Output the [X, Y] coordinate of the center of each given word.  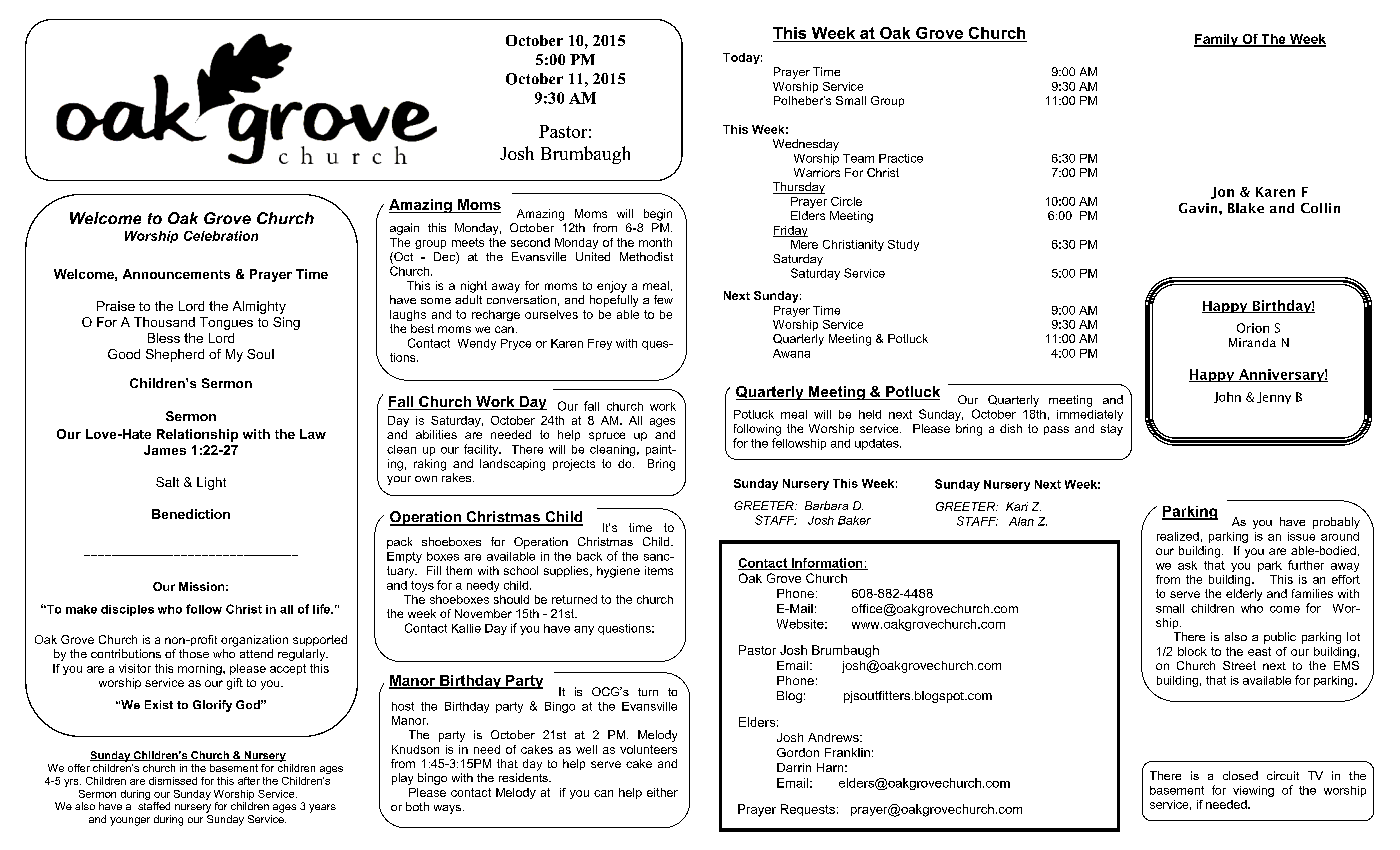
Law [313, 434]
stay [1112, 430]
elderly [1244, 595]
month [655, 242]
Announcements [176, 274]
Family [1217, 40]
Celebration [221, 236]
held [870, 414]
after [249, 781]
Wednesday [806, 145]
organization [254, 641]
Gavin [1199, 208]
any [584, 630]
